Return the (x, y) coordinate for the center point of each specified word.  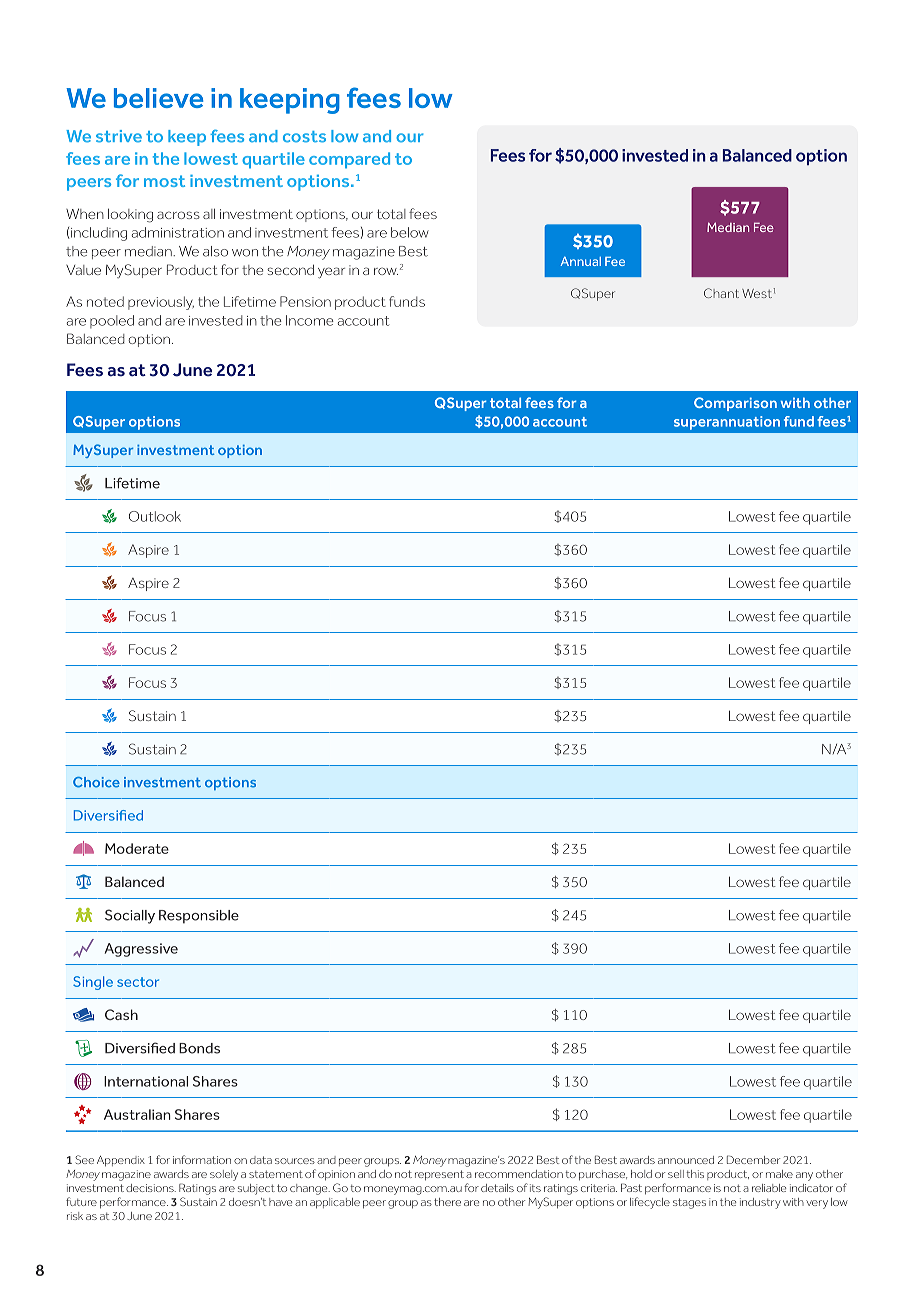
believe (158, 98)
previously (161, 303)
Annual (580, 261)
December (753, 1159)
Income (310, 320)
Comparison (735, 404)
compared (349, 160)
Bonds (199, 1048)
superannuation (727, 423)
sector (138, 982)
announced (686, 1160)
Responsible (199, 917)
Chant (721, 293)
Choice (96, 782)
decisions (151, 1188)
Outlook (155, 516)
